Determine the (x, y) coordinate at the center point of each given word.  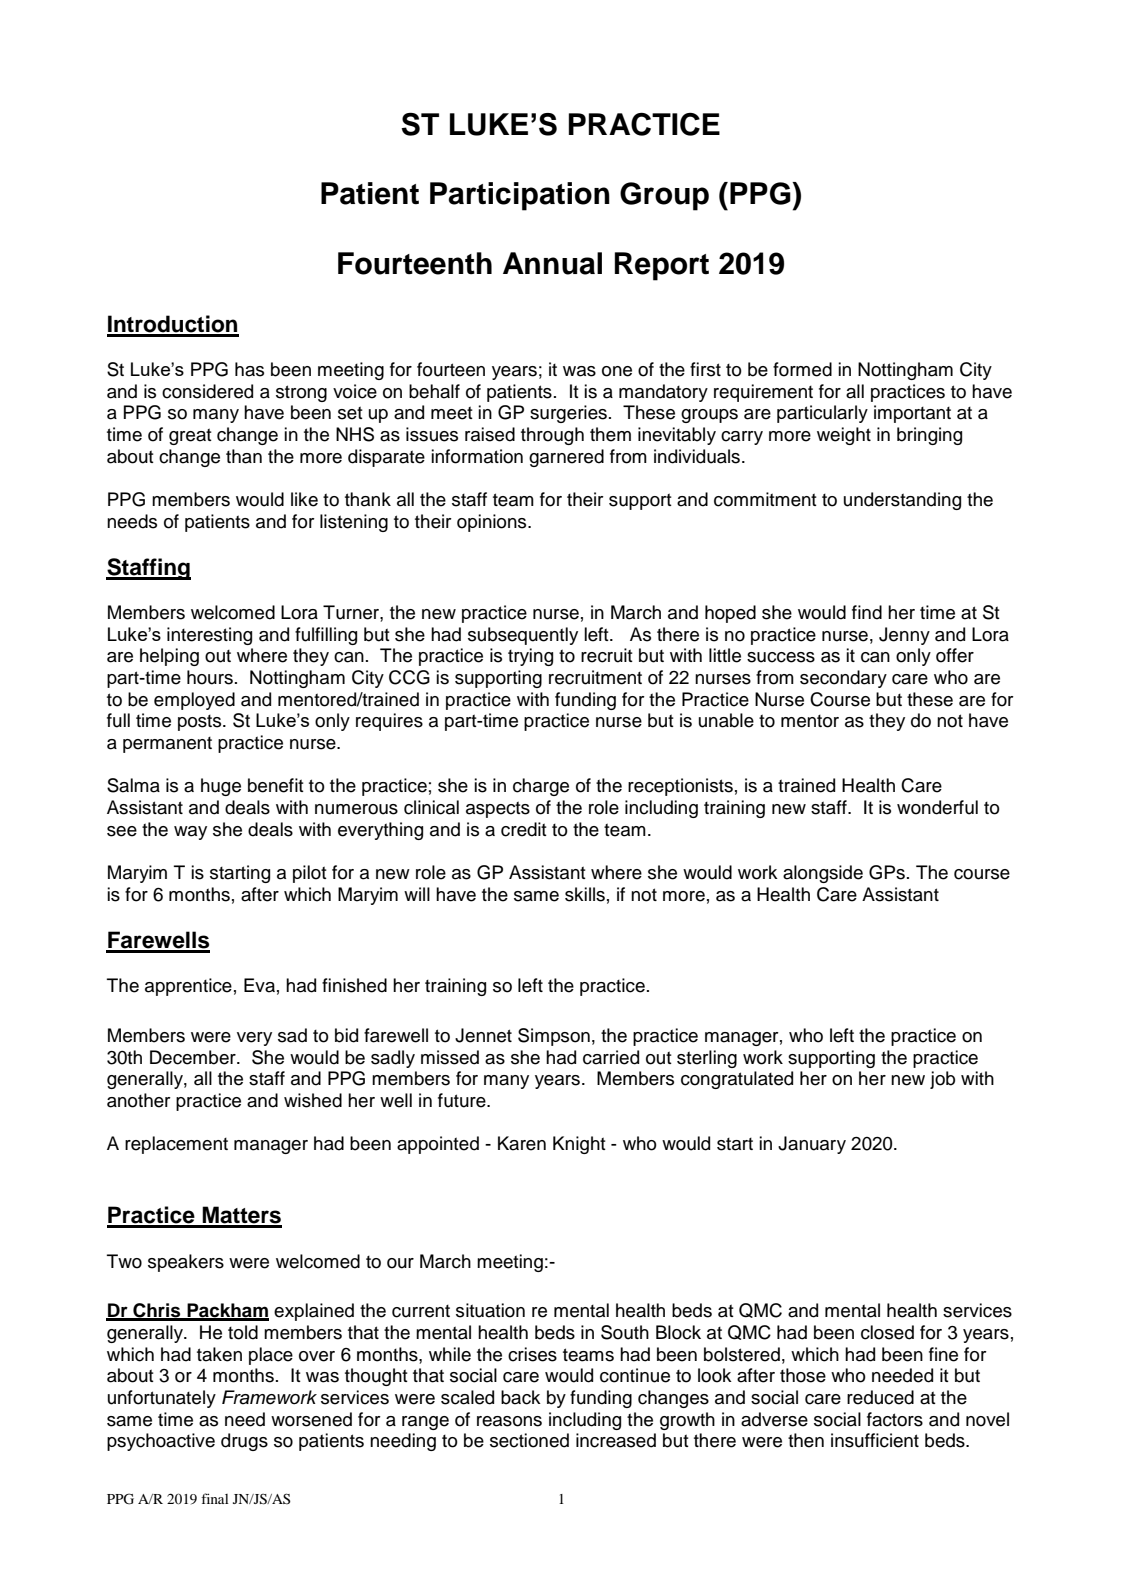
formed (802, 369)
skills (585, 894)
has (249, 369)
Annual (552, 263)
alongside (823, 874)
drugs (244, 1442)
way (190, 833)
